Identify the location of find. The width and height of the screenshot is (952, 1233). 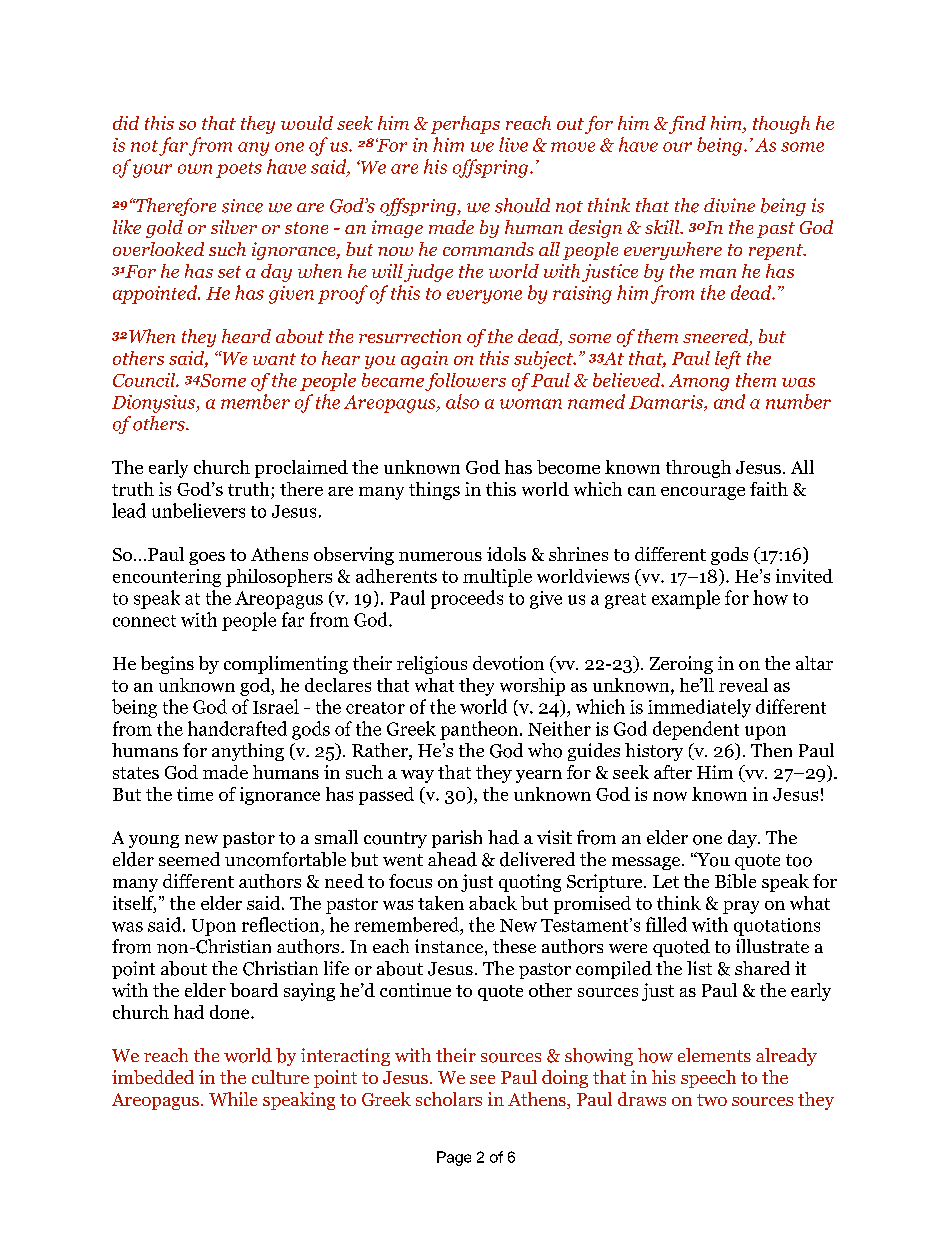
(686, 125).
